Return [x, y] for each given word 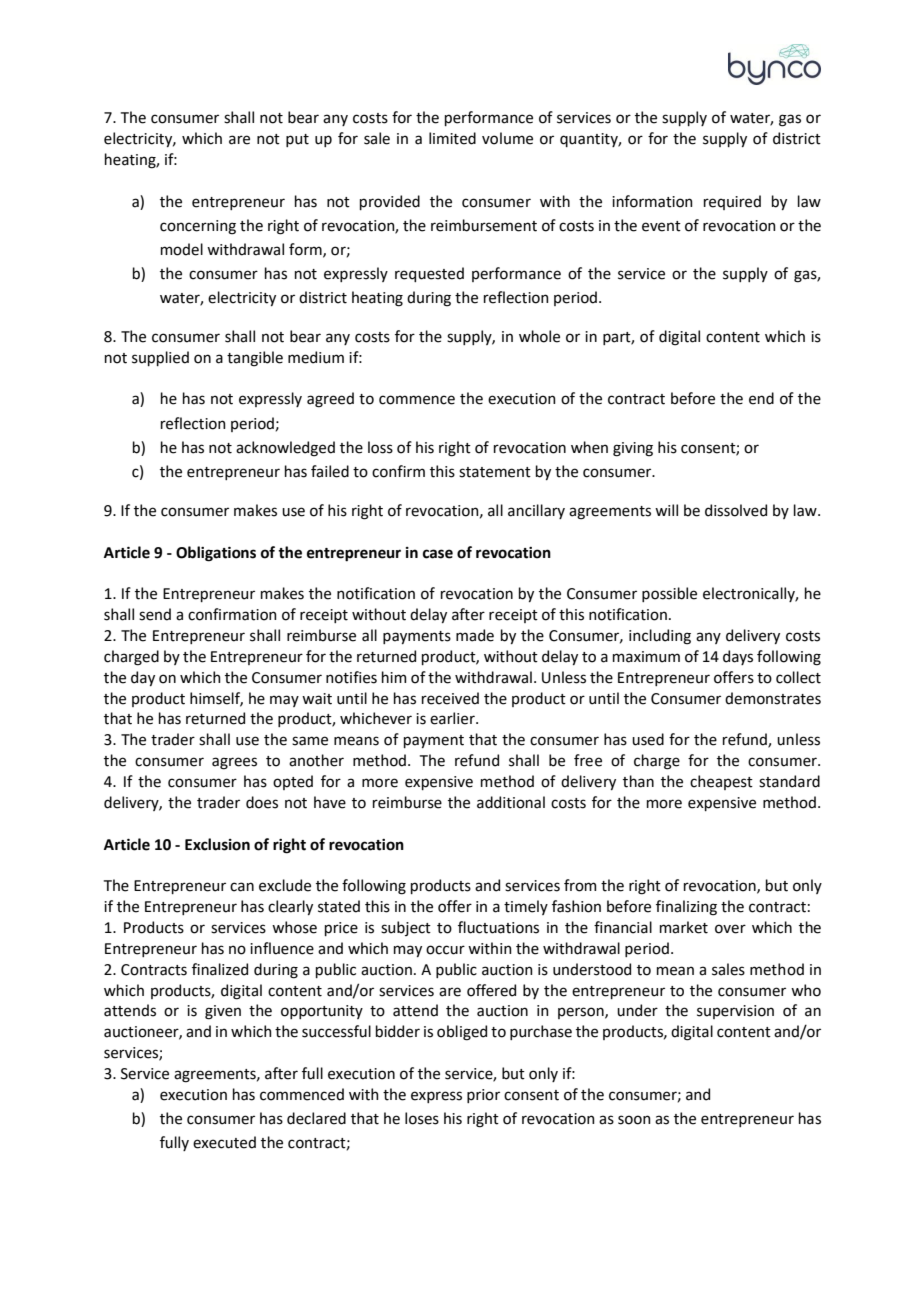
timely [526, 907]
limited [452, 138]
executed [224, 1142]
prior [483, 1096]
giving [633, 449]
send [155, 614]
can [242, 887]
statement [495, 472]
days [738, 657]
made [475, 635]
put [297, 140]
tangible [255, 359]
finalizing [686, 908]
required [732, 202]
